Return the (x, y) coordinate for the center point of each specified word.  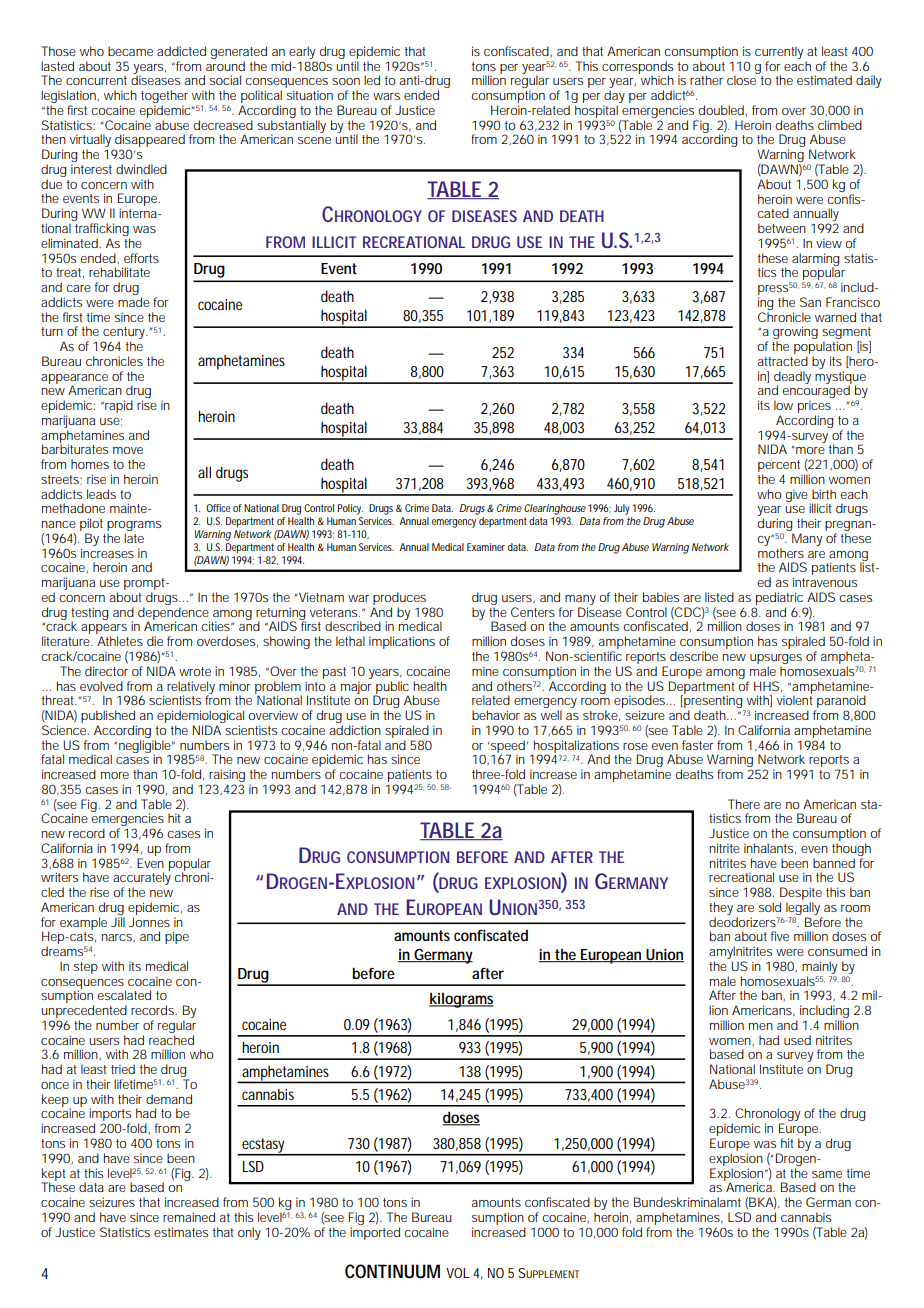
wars (386, 96)
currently (779, 52)
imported (375, 1233)
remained (189, 1217)
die (155, 641)
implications (402, 642)
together (164, 98)
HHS (766, 686)
